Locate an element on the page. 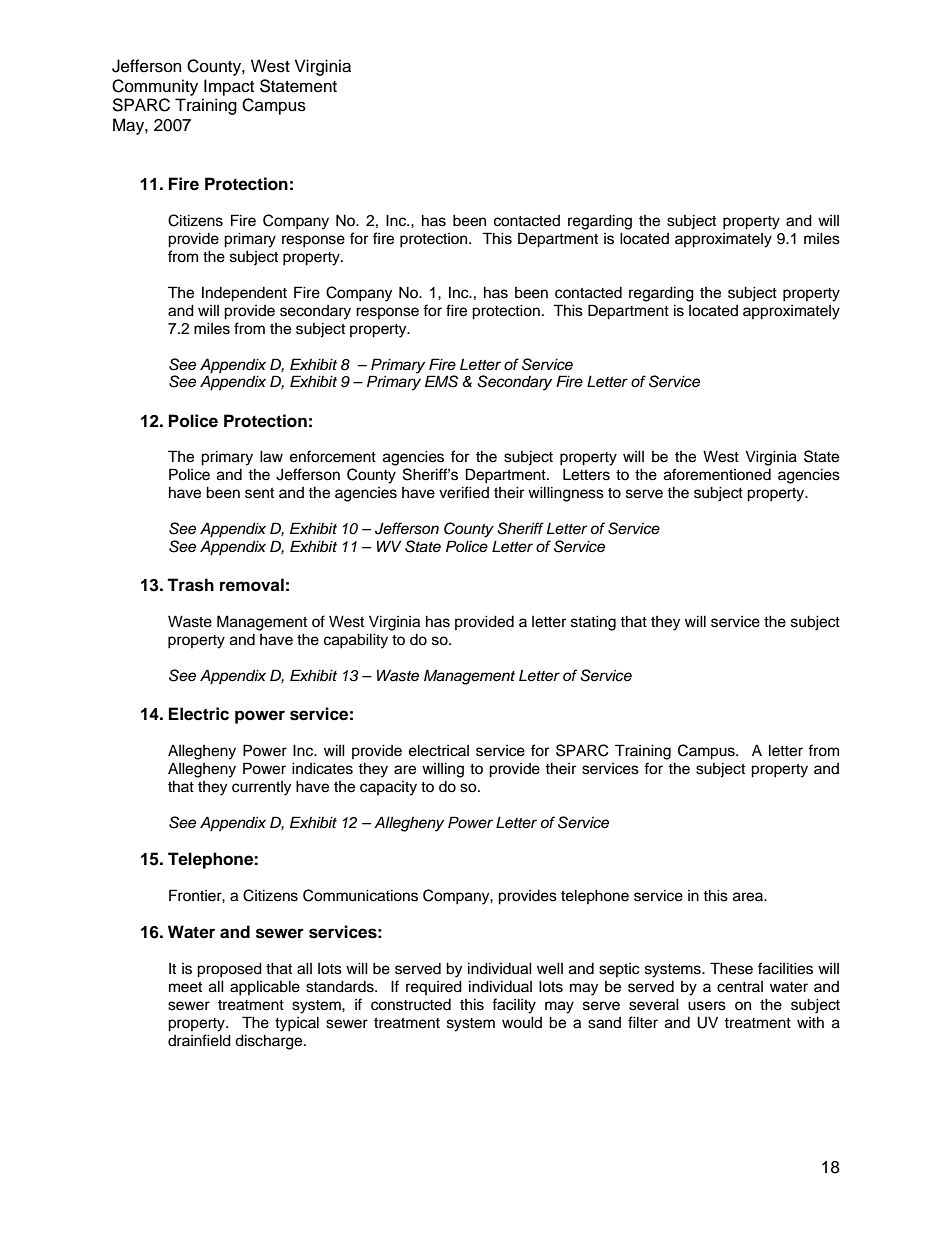 The width and height of the image is (952, 1233). Community is located at coordinates (155, 87).
